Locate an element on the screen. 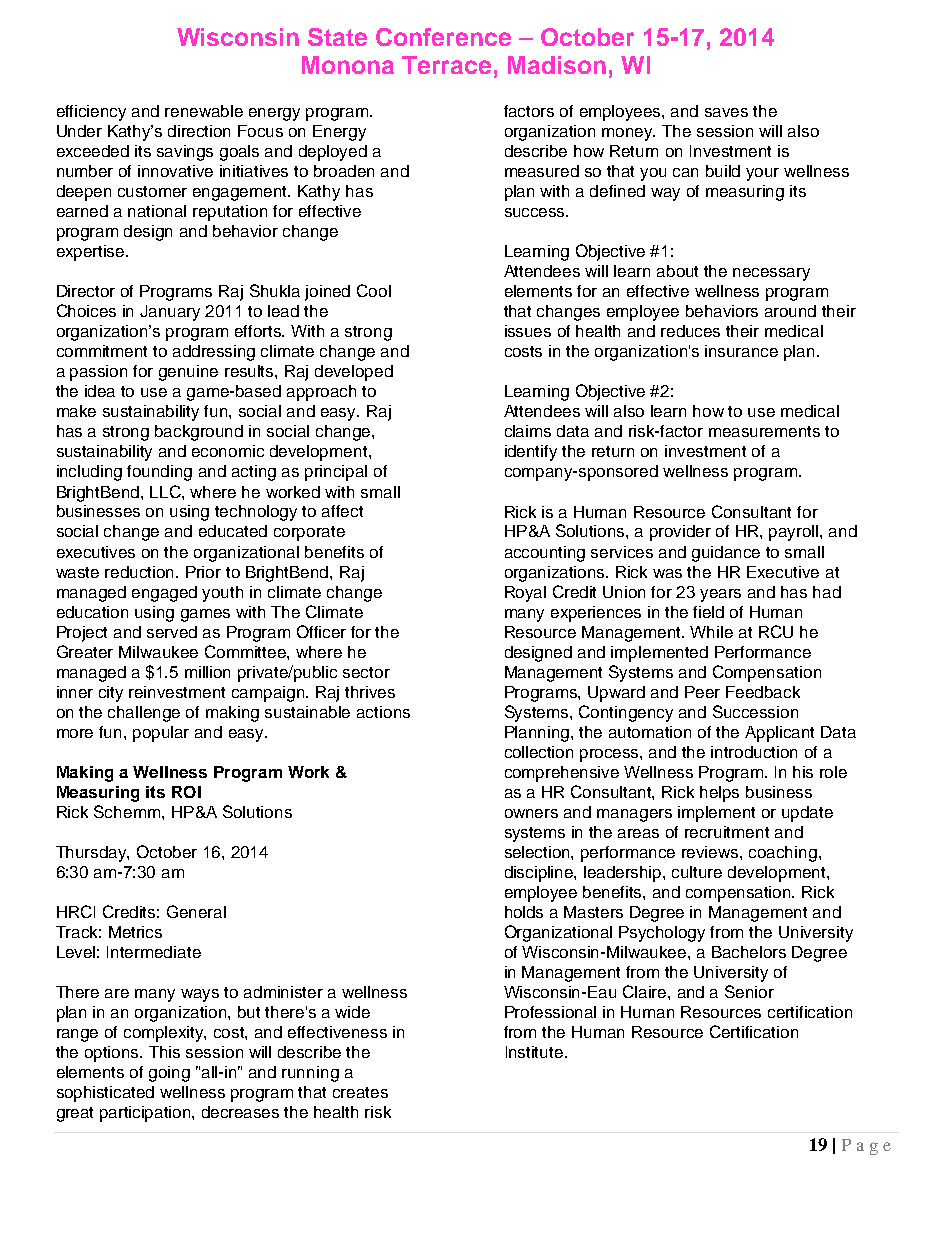  saves is located at coordinates (726, 112).
